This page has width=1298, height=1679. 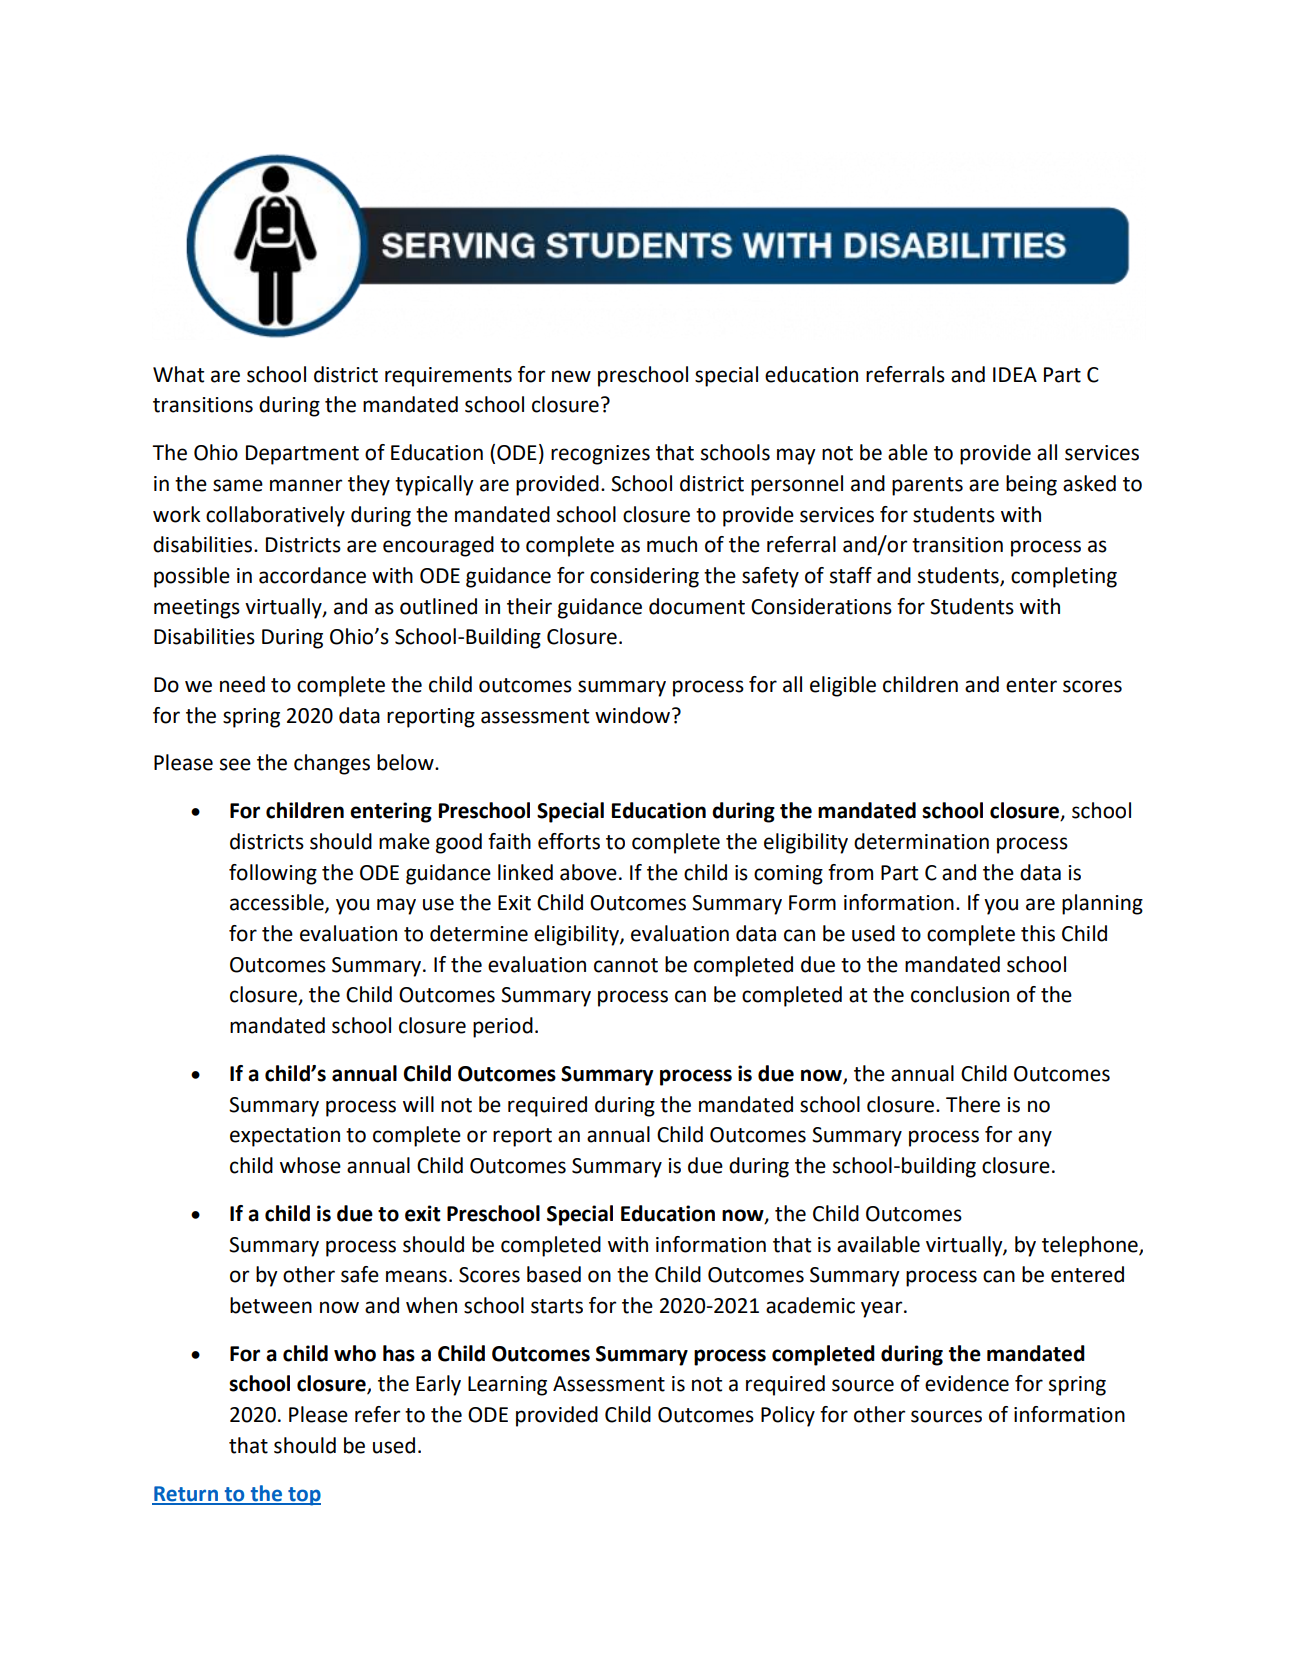 I want to click on What, so click(x=178, y=374).
